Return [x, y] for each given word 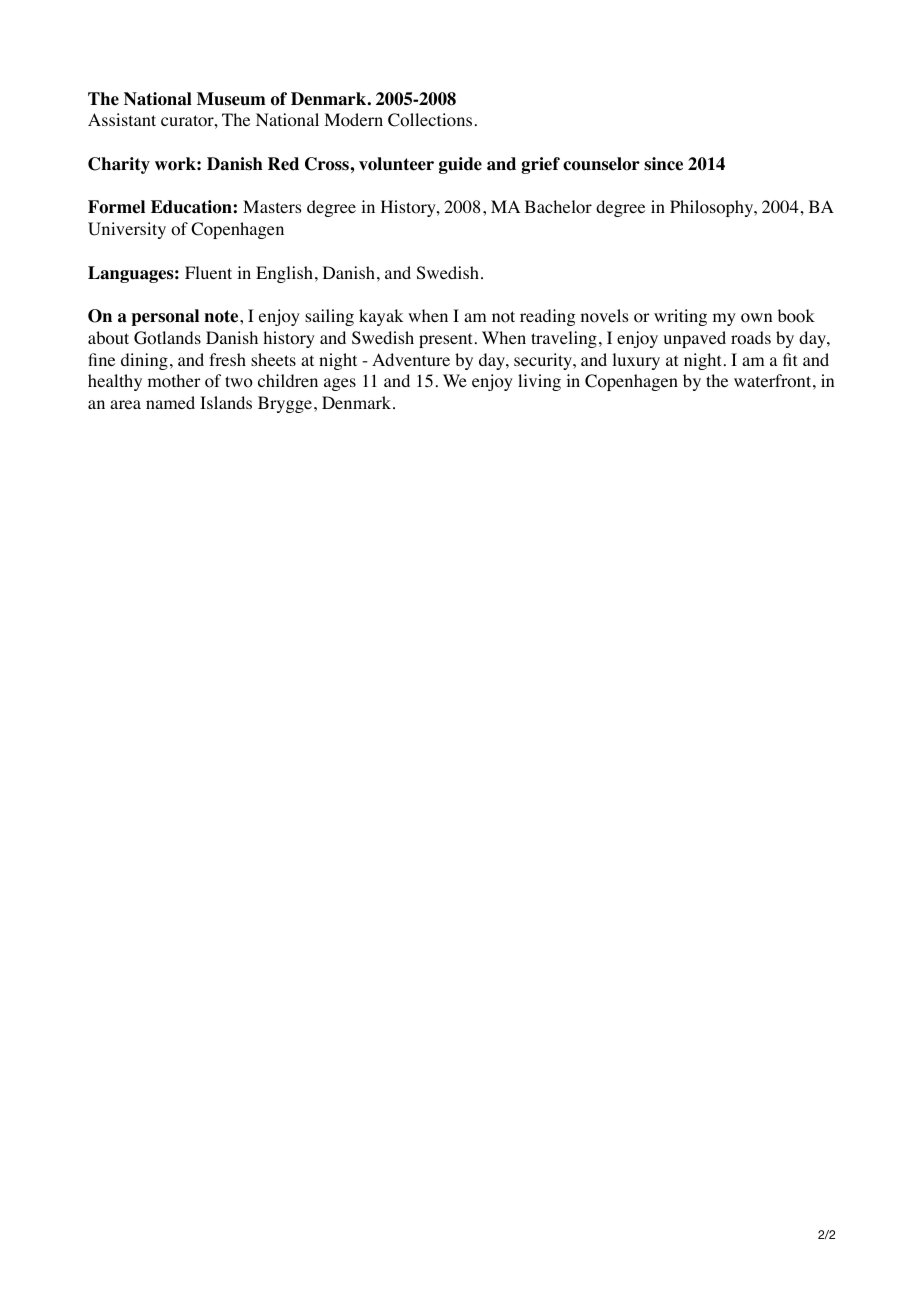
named [170, 402]
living [539, 382]
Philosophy [713, 208]
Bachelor [558, 207]
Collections [430, 120]
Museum [231, 99]
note [222, 316]
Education [192, 207]
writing [680, 317]
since [663, 164]
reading [547, 317]
